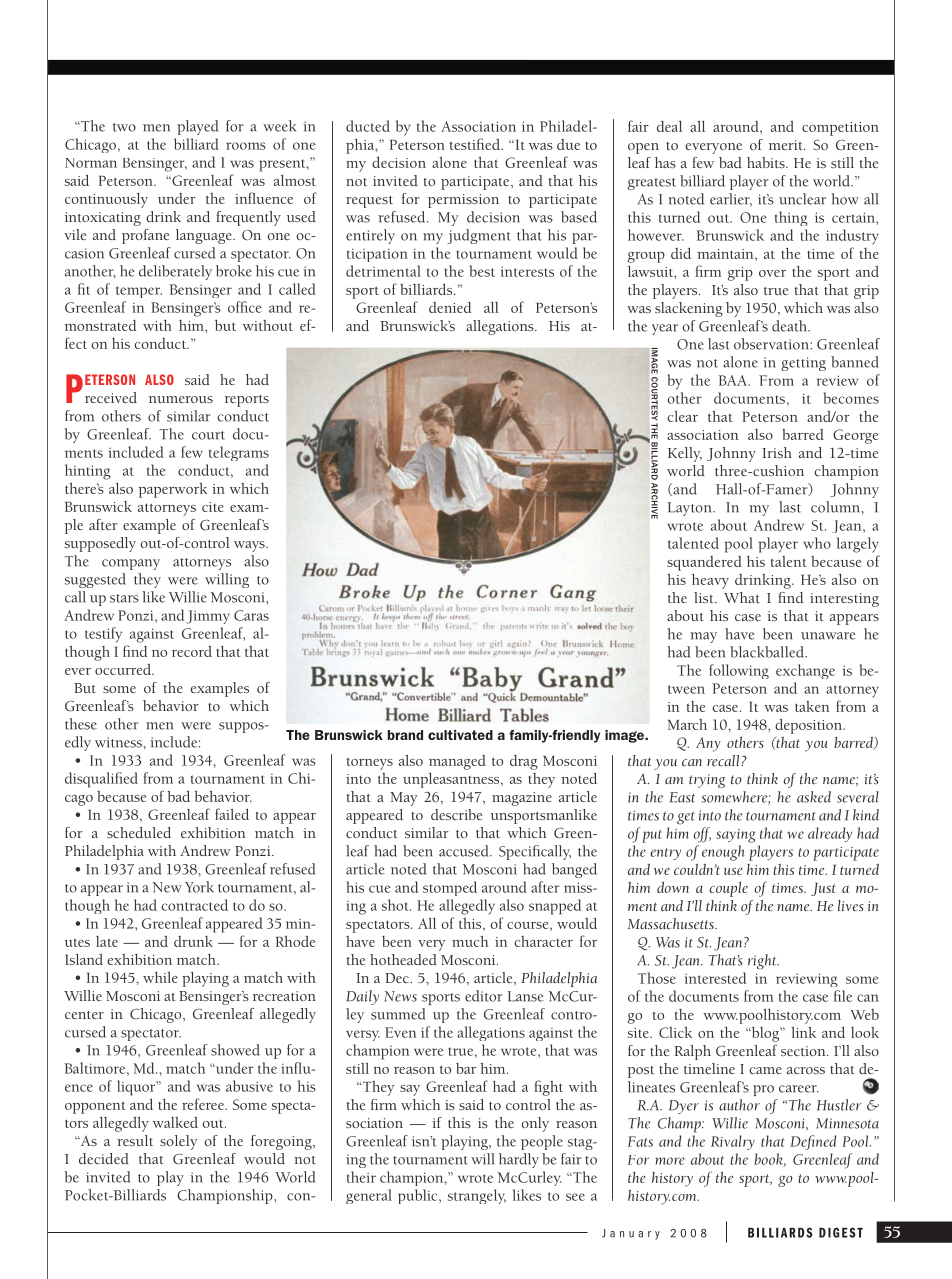 The height and width of the document is (1279, 952). What do you see at coordinates (124, 127) in the document?
I see `two` at bounding box center [124, 127].
